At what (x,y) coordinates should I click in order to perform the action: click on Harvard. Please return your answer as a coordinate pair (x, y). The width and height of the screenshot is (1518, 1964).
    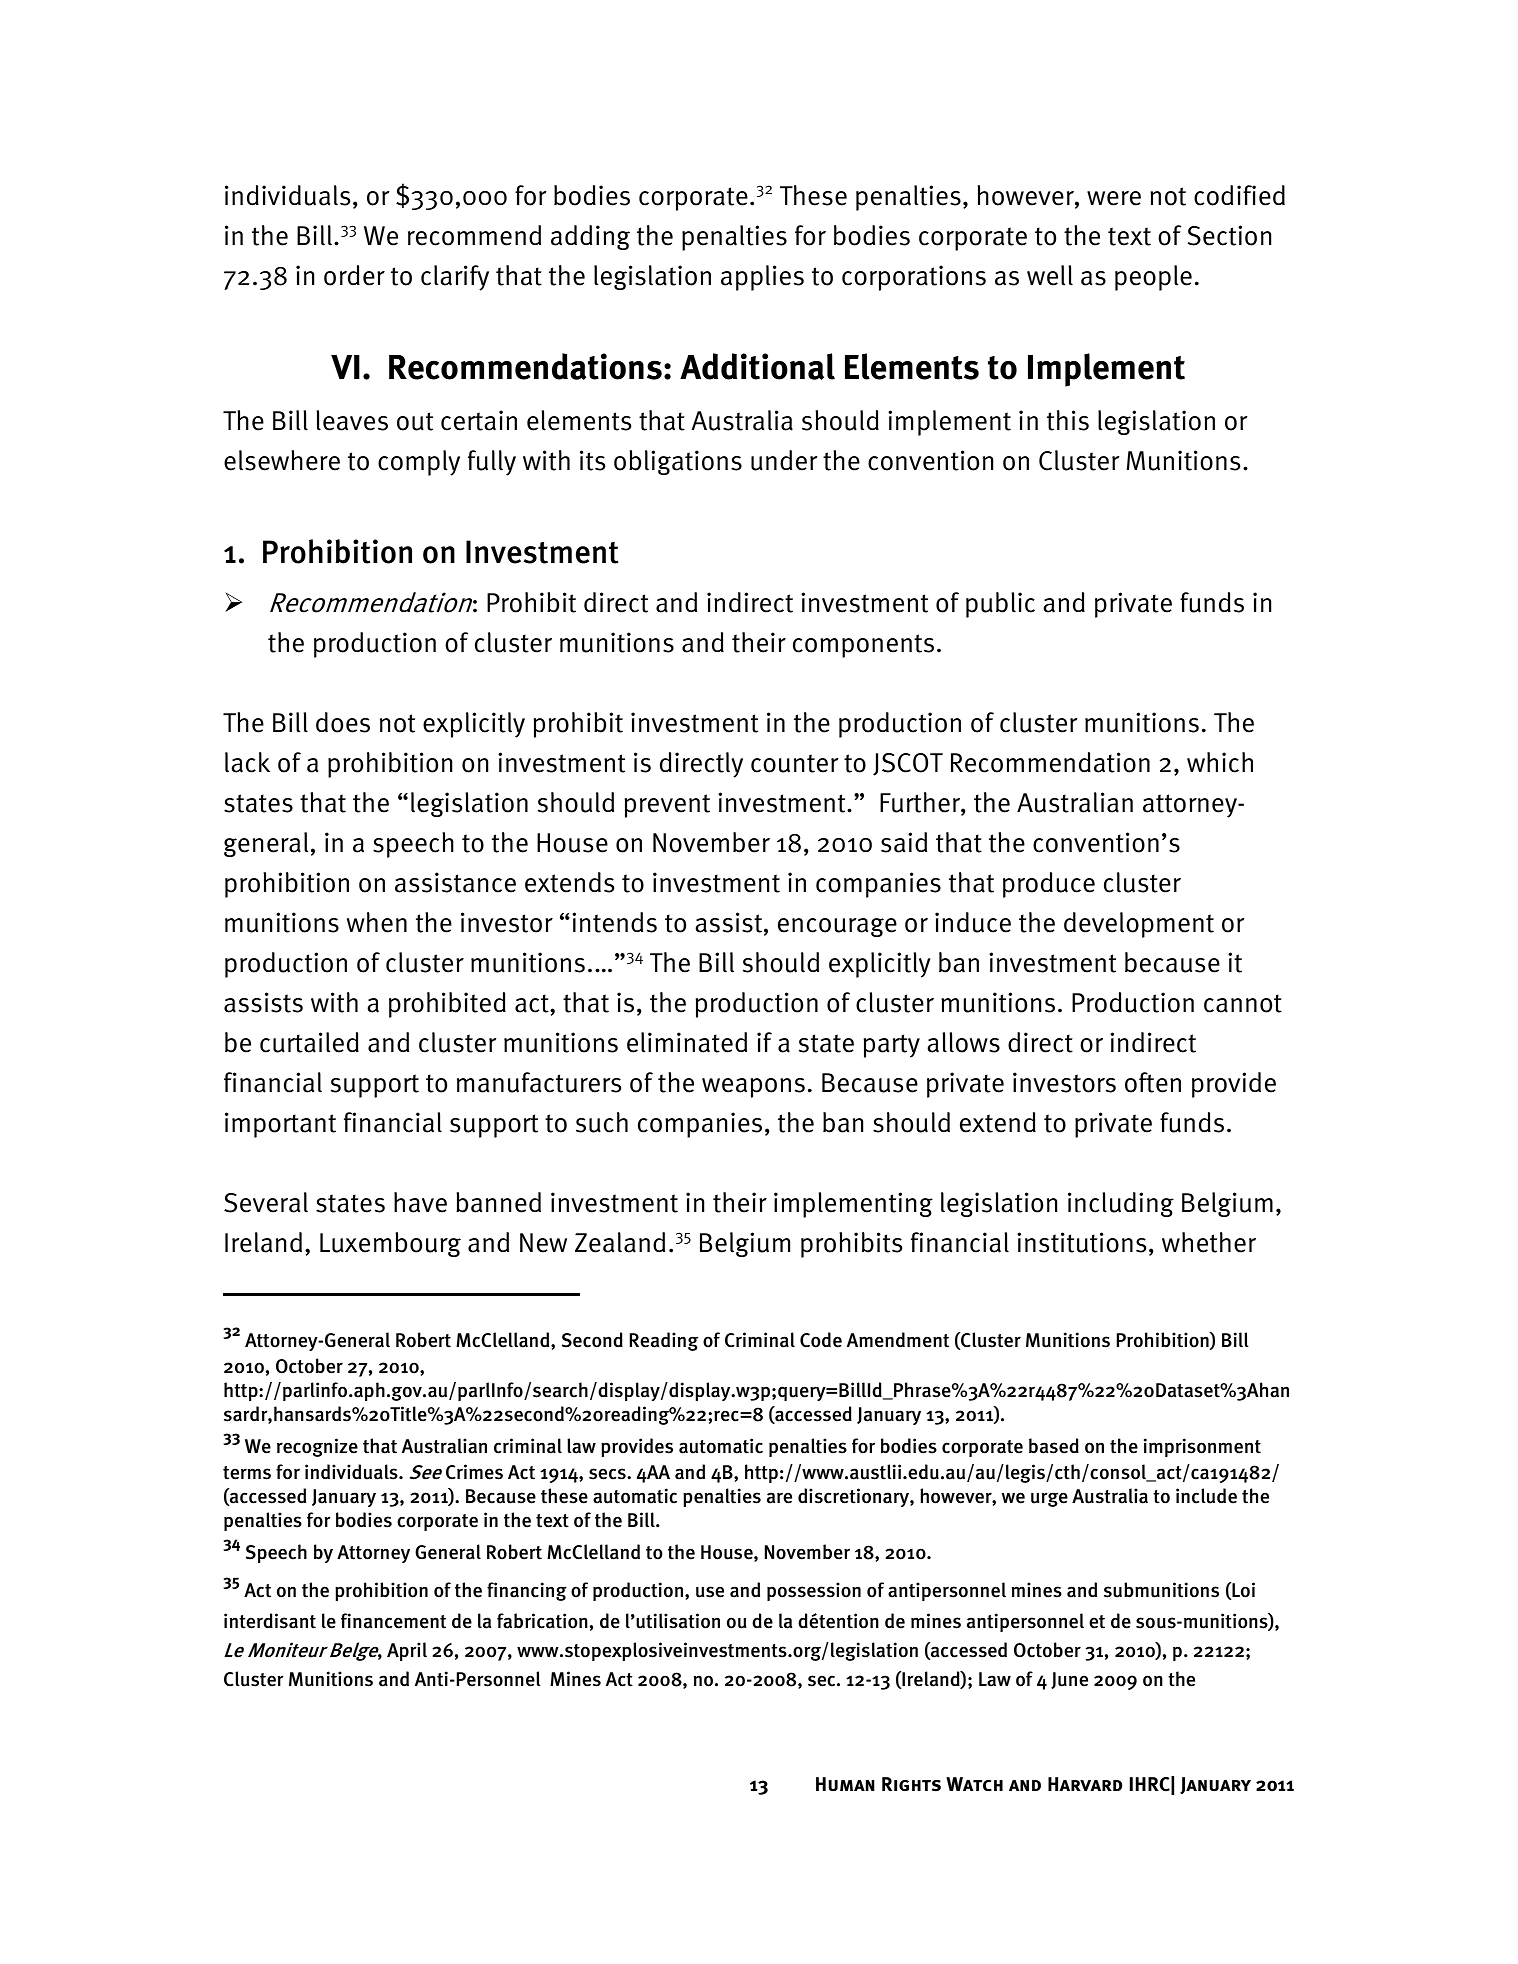
    Looking at the image, I should click on (1085, 1784).
